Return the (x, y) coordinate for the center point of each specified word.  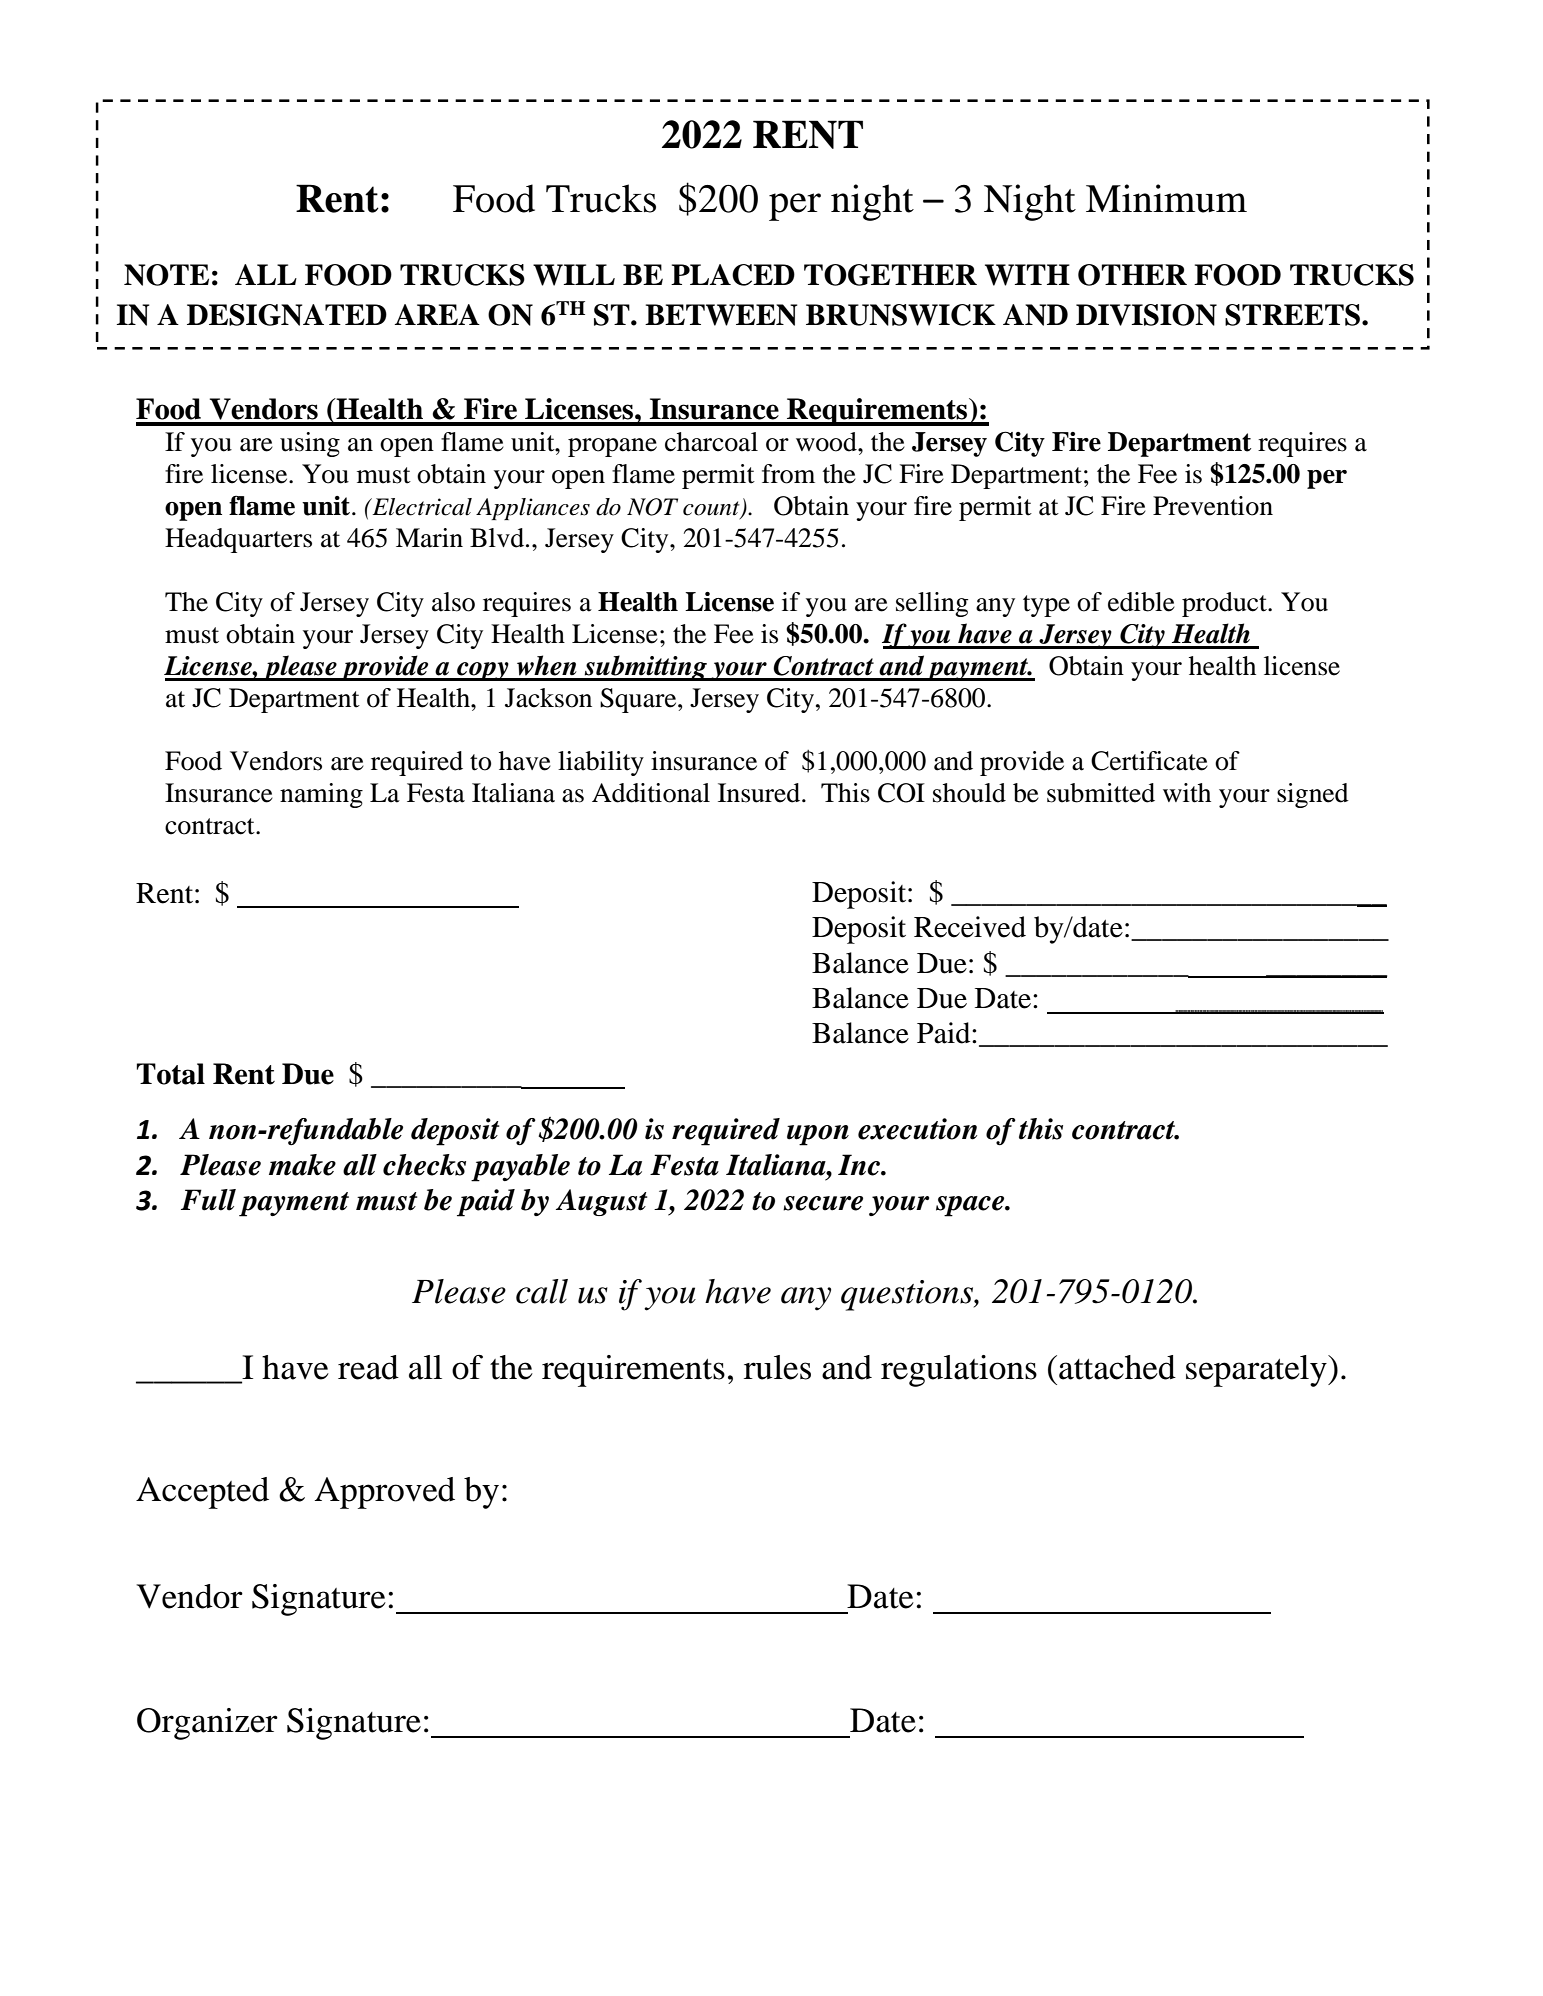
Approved (385, 1493)
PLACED (733, 275)
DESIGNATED (287, 315)
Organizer (207, 1724)
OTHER (1132, 275)
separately (1257, 1371)
